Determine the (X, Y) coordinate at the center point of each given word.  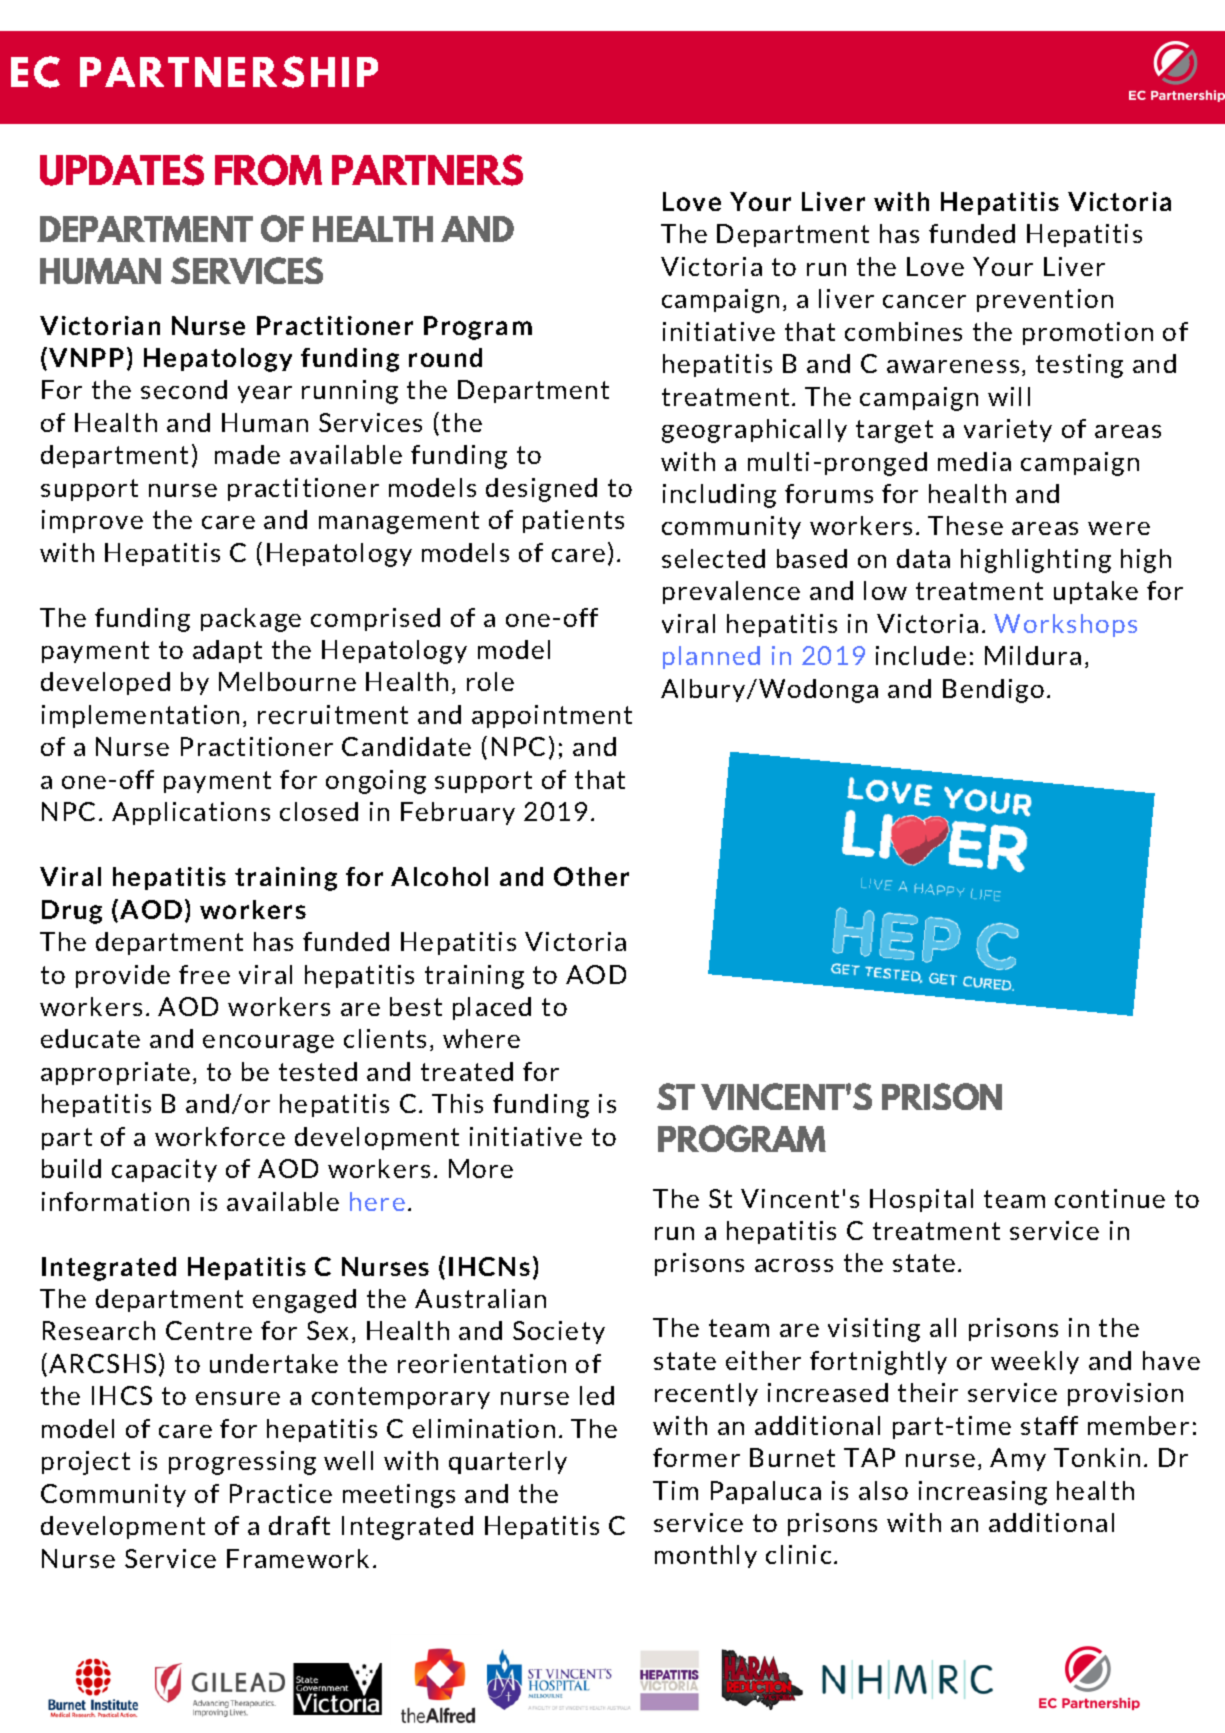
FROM (268, 170)
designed (541, 490)
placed (492, 1008)
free (204, 974)
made (247, 454)
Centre (209, 1330)
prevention (1045, 300)
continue (1110, 1198)
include (921, 655)
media (974, 461)
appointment (552, 716)
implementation (140, 716)
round (445, 357)
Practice (281, 1493)
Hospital (921, 1200)
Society (559, 1332)
